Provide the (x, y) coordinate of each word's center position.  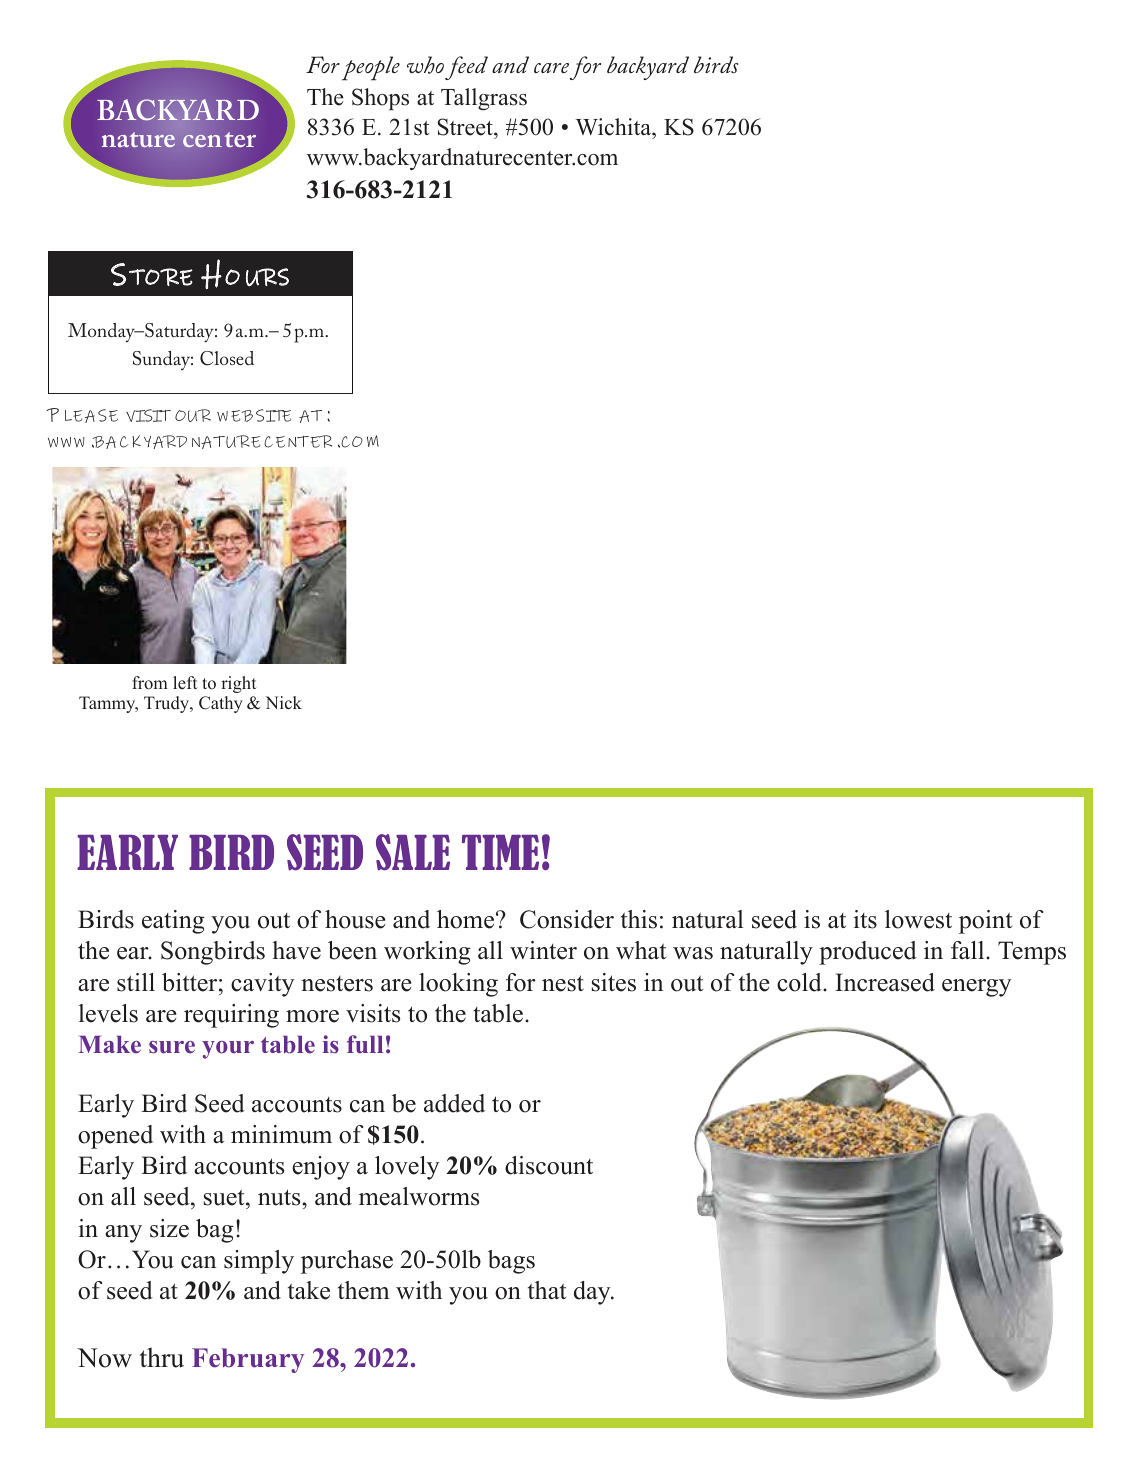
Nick (283, 703)
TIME (500, 852)
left (185, 683)
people (371, 68)
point (985, 922)
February (248, 1360)
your (228, 1050)
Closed (227, 358)
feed (466, 68)
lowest (918, 919)
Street (466, 127)
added (454, 1103)
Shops (380, 99)
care (551, 68)
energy (976, 988)
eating (173, 922)
